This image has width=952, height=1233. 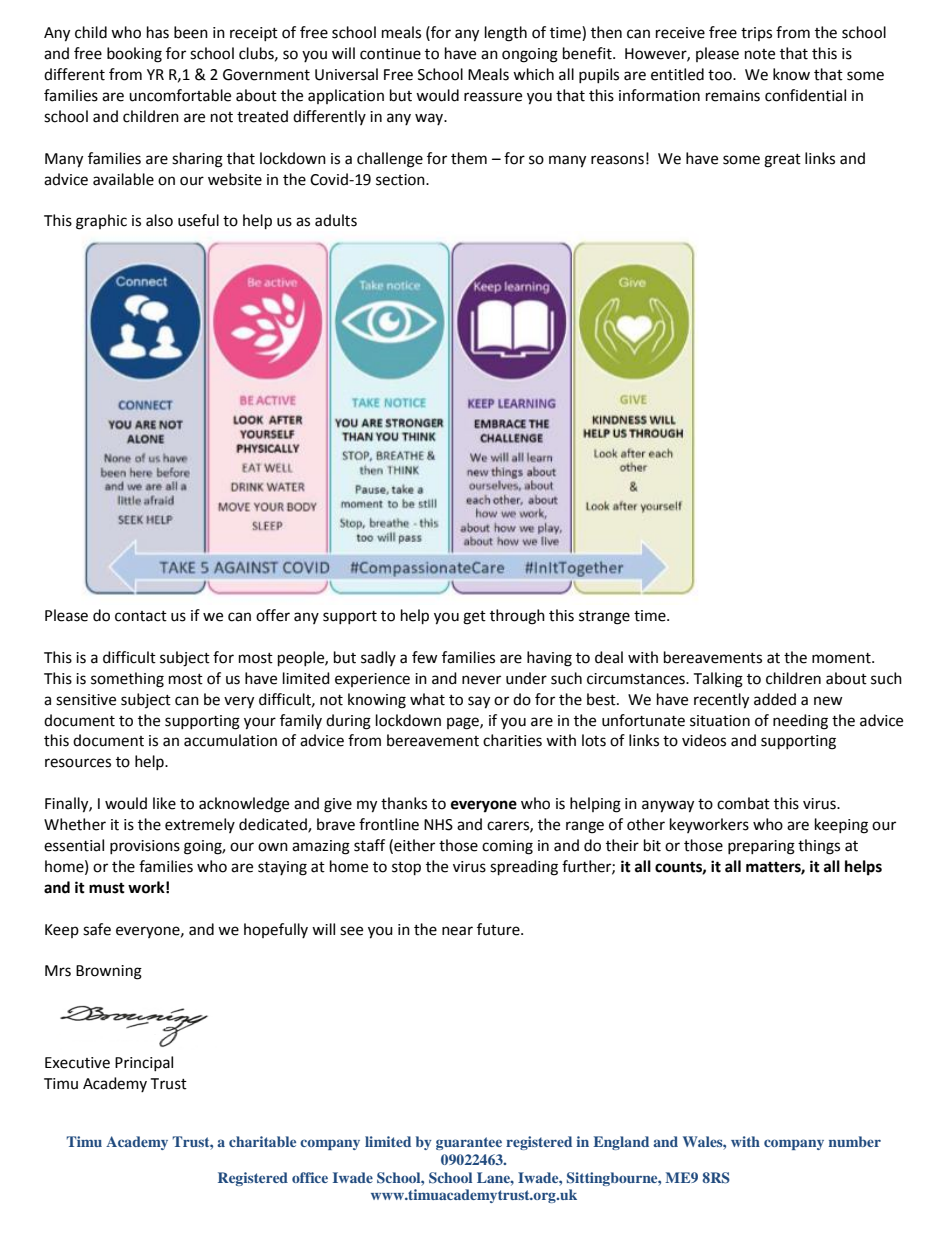 What do you see at coordinates (262, 1141) in the image?
I see `charitable` at bounding box center [262, 1141].
